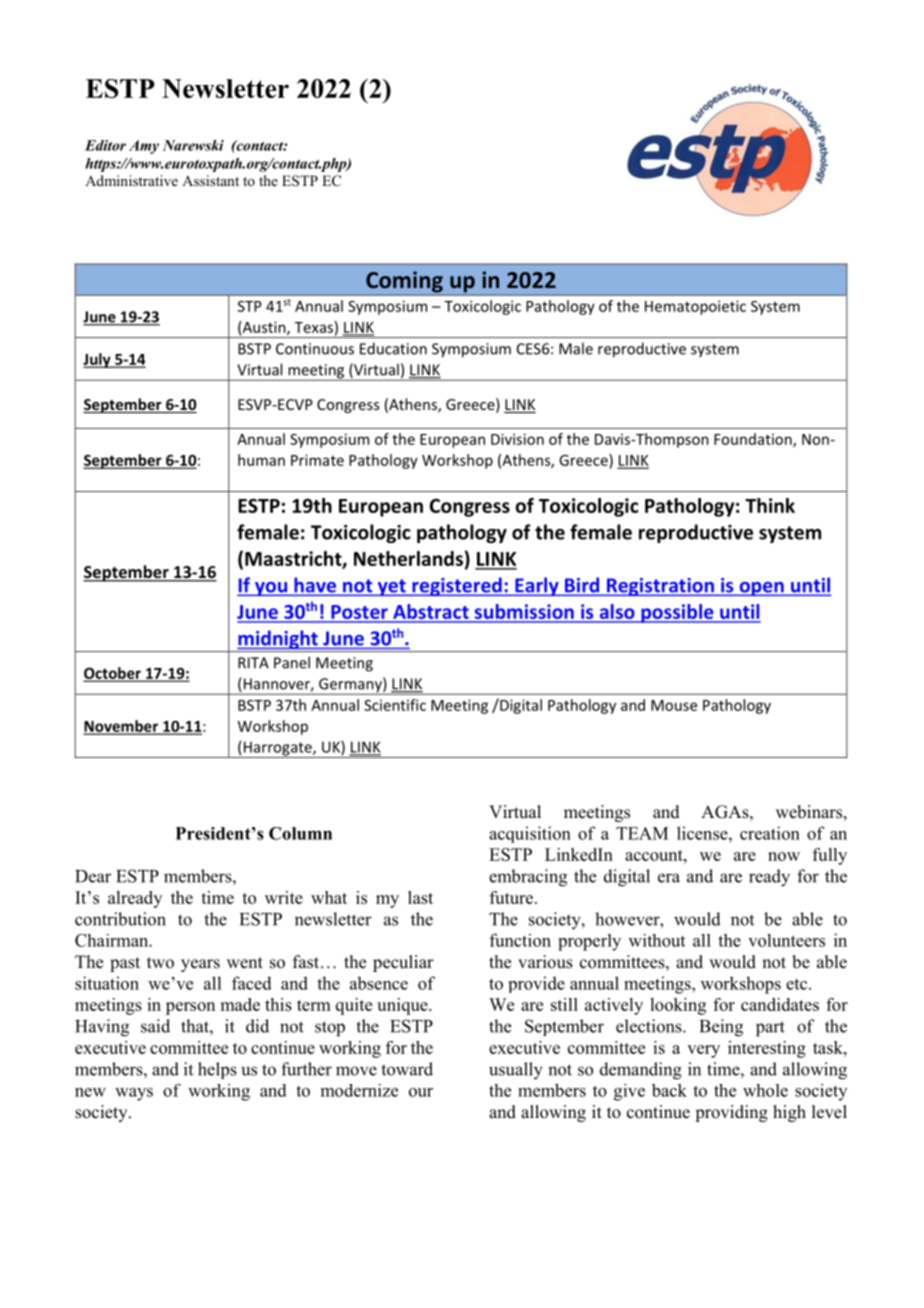 The image size is (924, 1308). I want to click on whole, so click(765, 1090).
